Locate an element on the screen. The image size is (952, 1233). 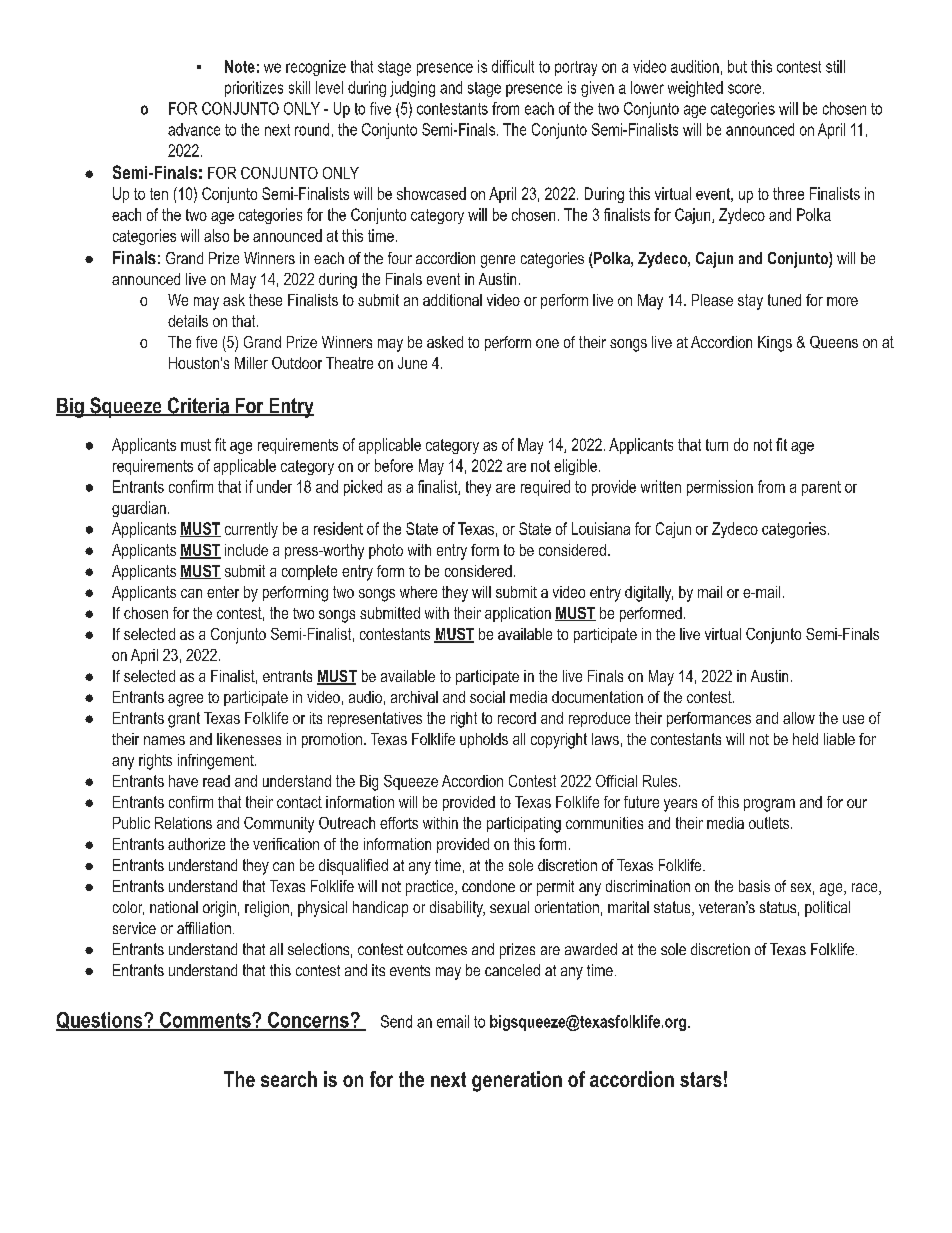
difficult is located at coordinates (513, 66).
